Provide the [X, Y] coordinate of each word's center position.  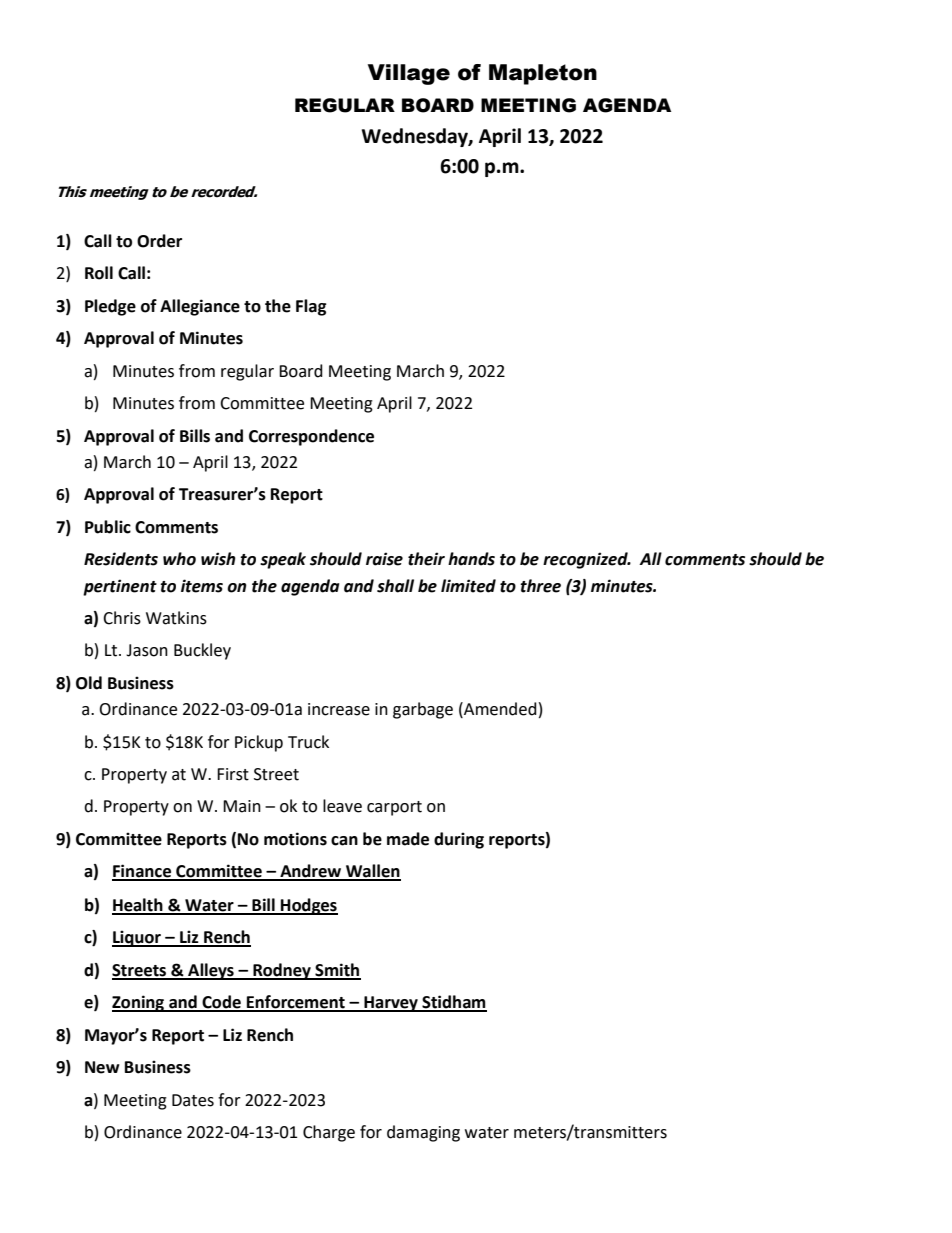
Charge [329, 1133]
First [233, 774]
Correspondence [311, 437]
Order [159, 241]
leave [342, 806]
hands [471, 559]
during [459, 840]
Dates [193, 1100]
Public [108, 527]
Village [409, 74]
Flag [311, 307]
